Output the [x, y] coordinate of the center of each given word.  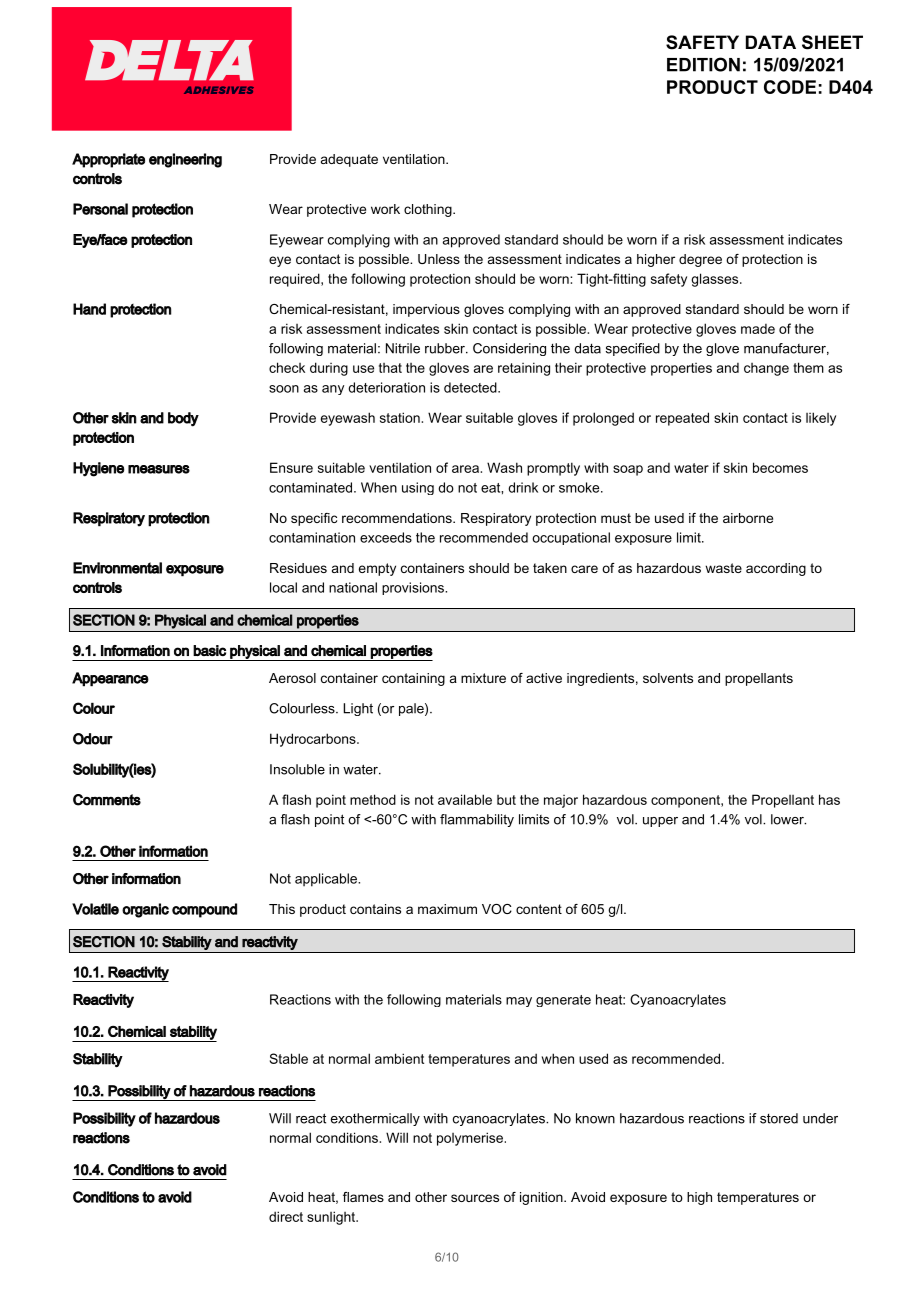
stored [779, 1118]
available [465, 799]
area [466, 469]
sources [475, 1198]
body [183, 419]
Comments [107, 800]
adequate [349, 160]
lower [788, 819]
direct [286, 1216]
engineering [185, 160]
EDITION [703, 64]
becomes [780, 467]
